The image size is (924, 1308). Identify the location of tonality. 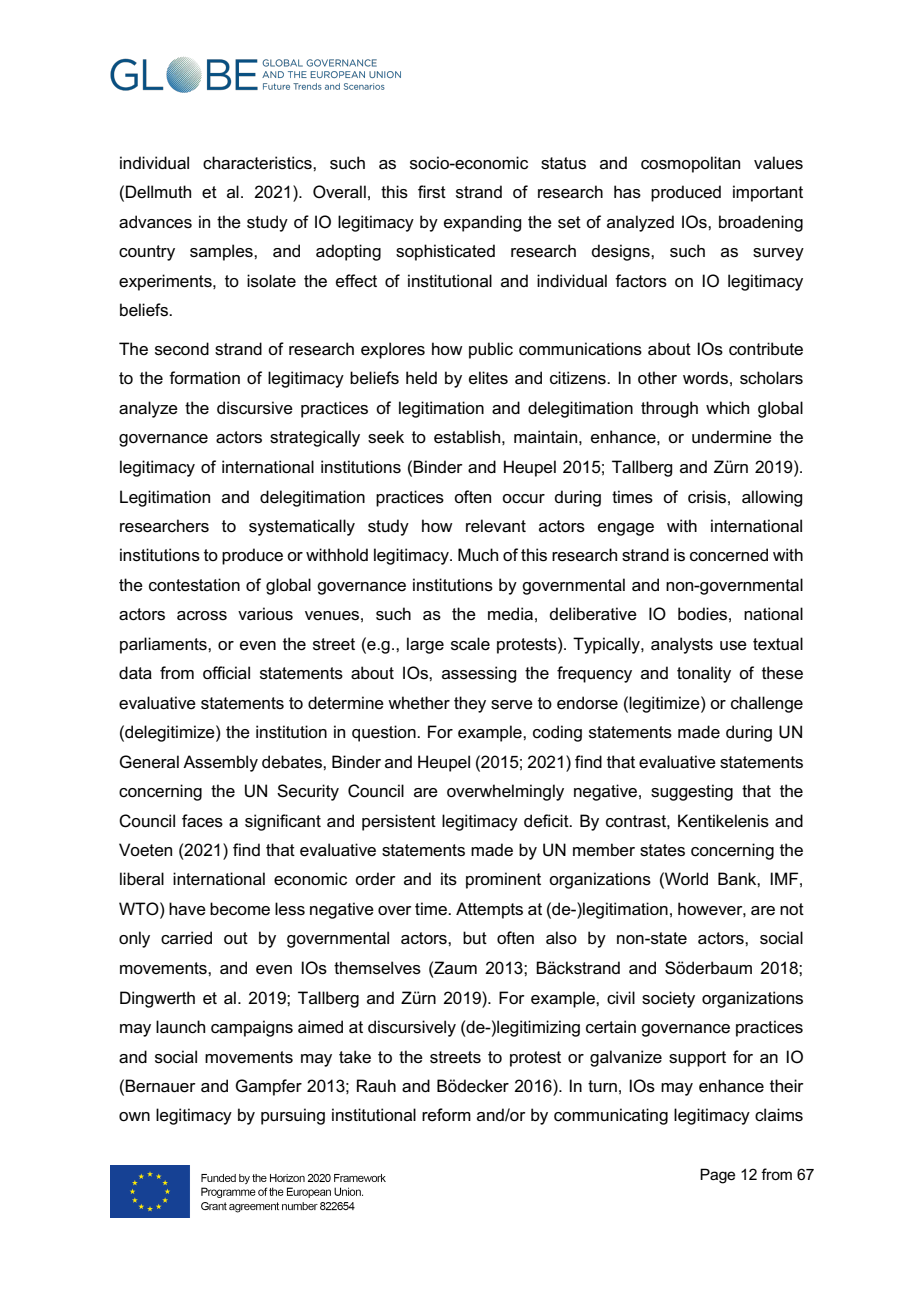
(704, 674).
